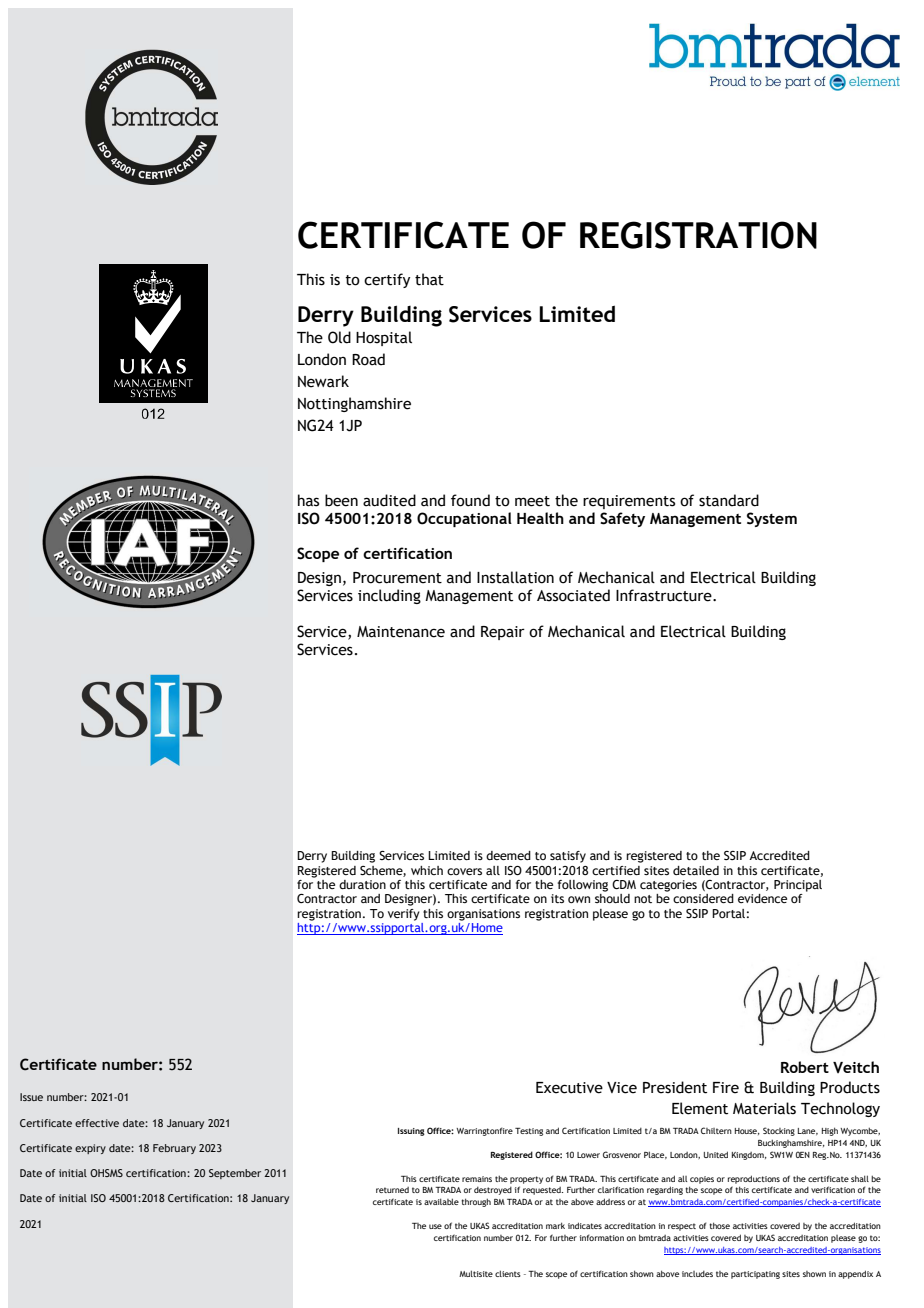 This page has width=924, height=1308. What do you see at coordinates (429, 279) in the page?
I see `that` at bounding box center [429, 279].
